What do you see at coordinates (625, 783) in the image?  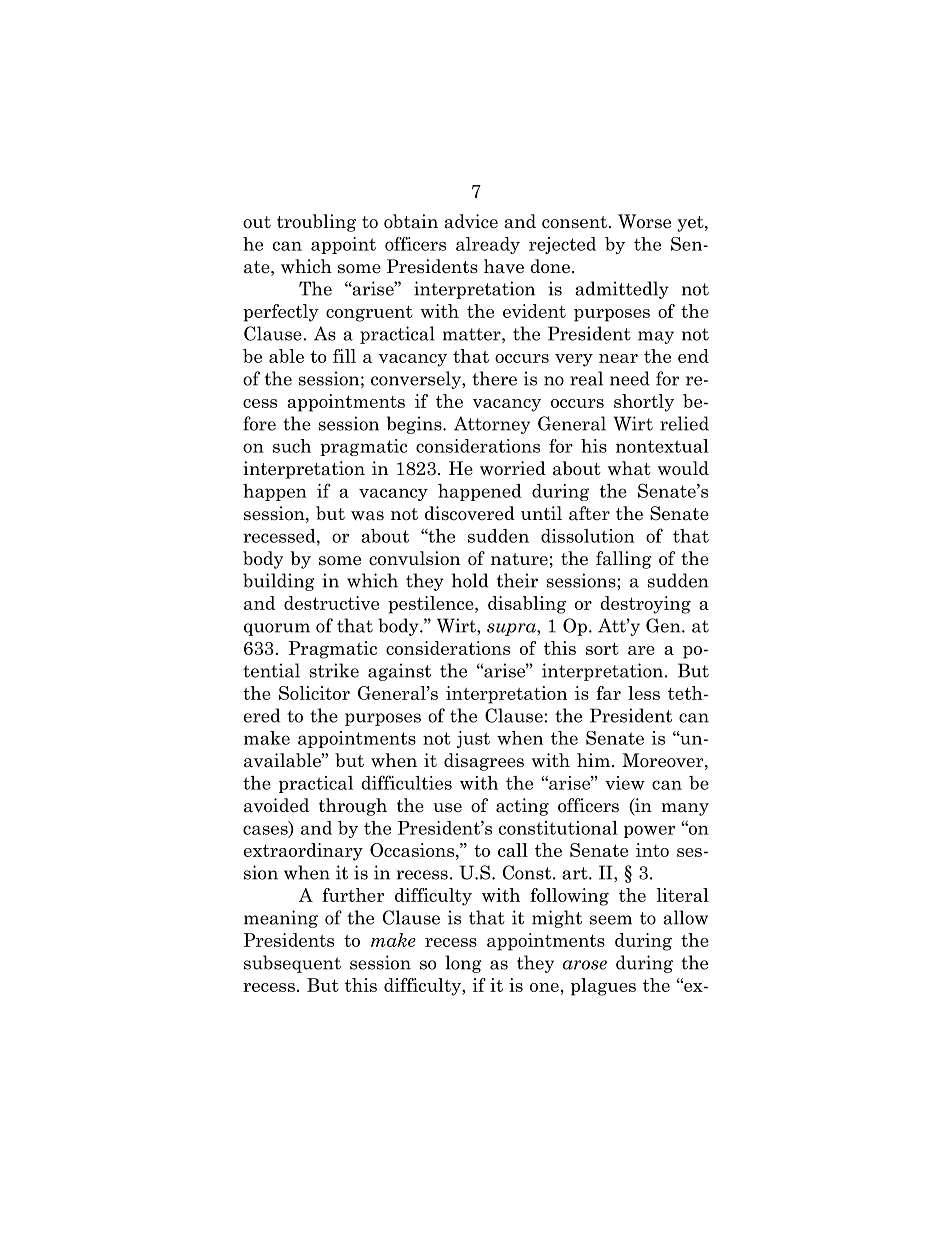 I see `view` at bounding box center [625, 783].
